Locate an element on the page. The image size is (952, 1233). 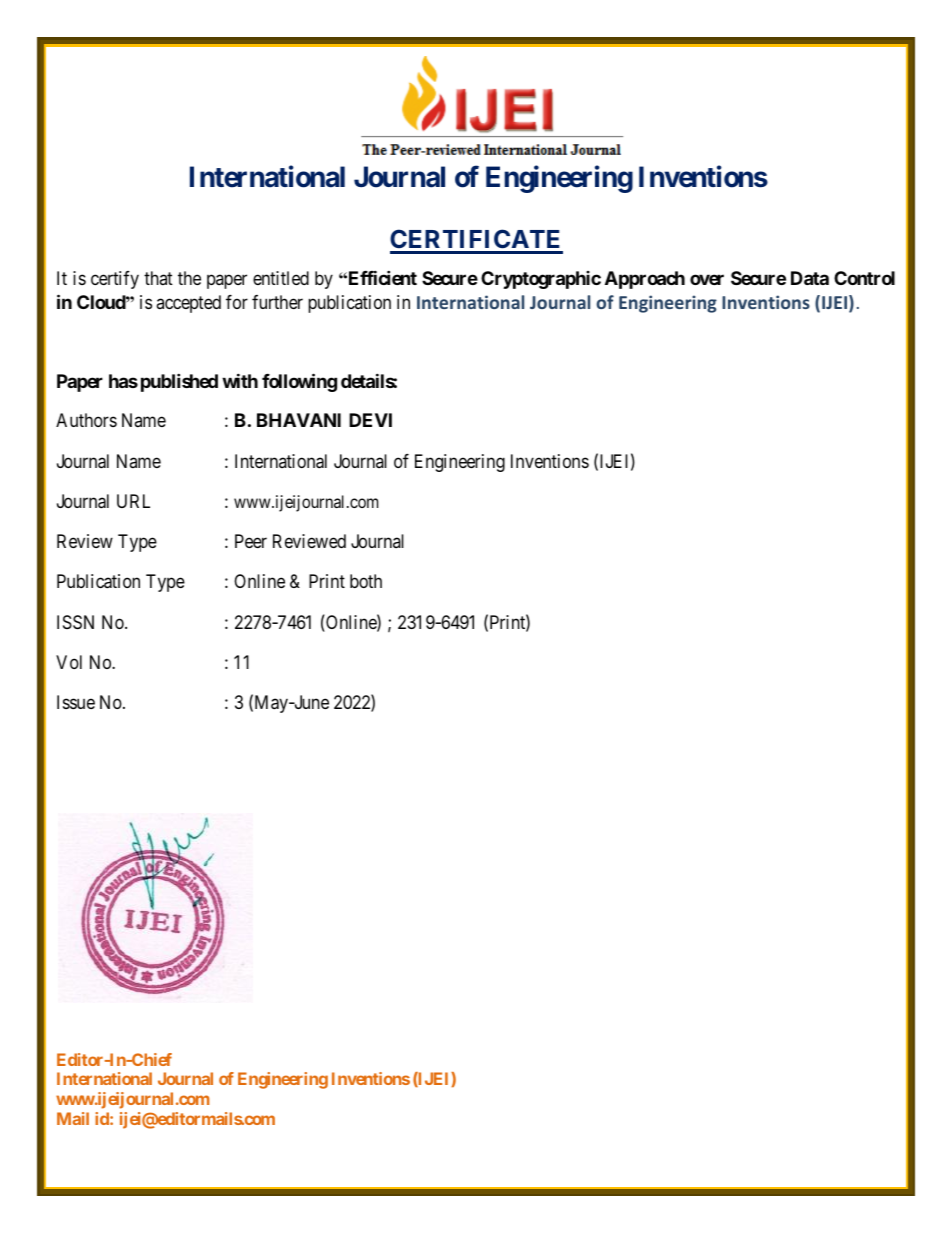
both is located at coordinates (366, 581).
